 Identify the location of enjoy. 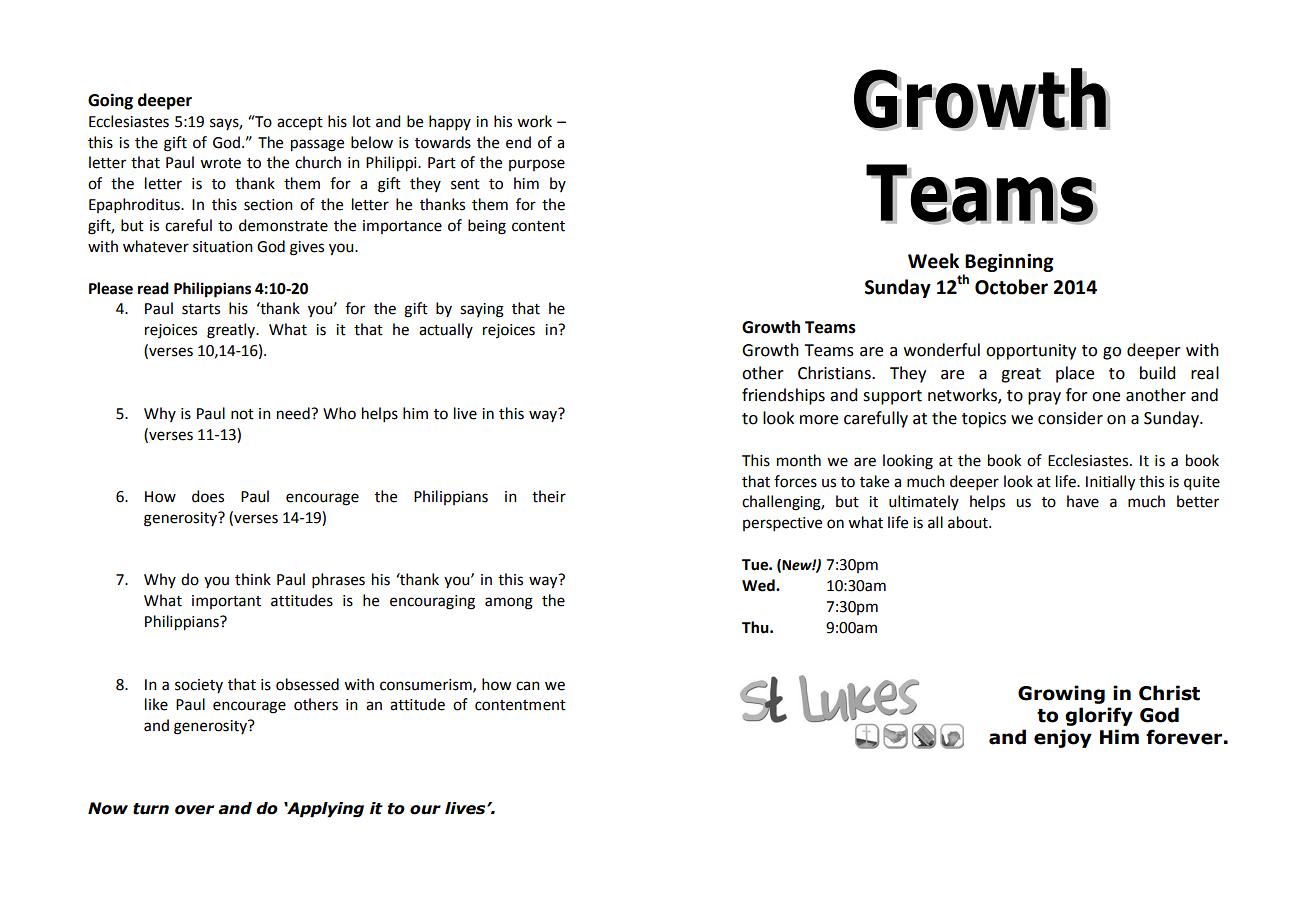
(1063, 738).
